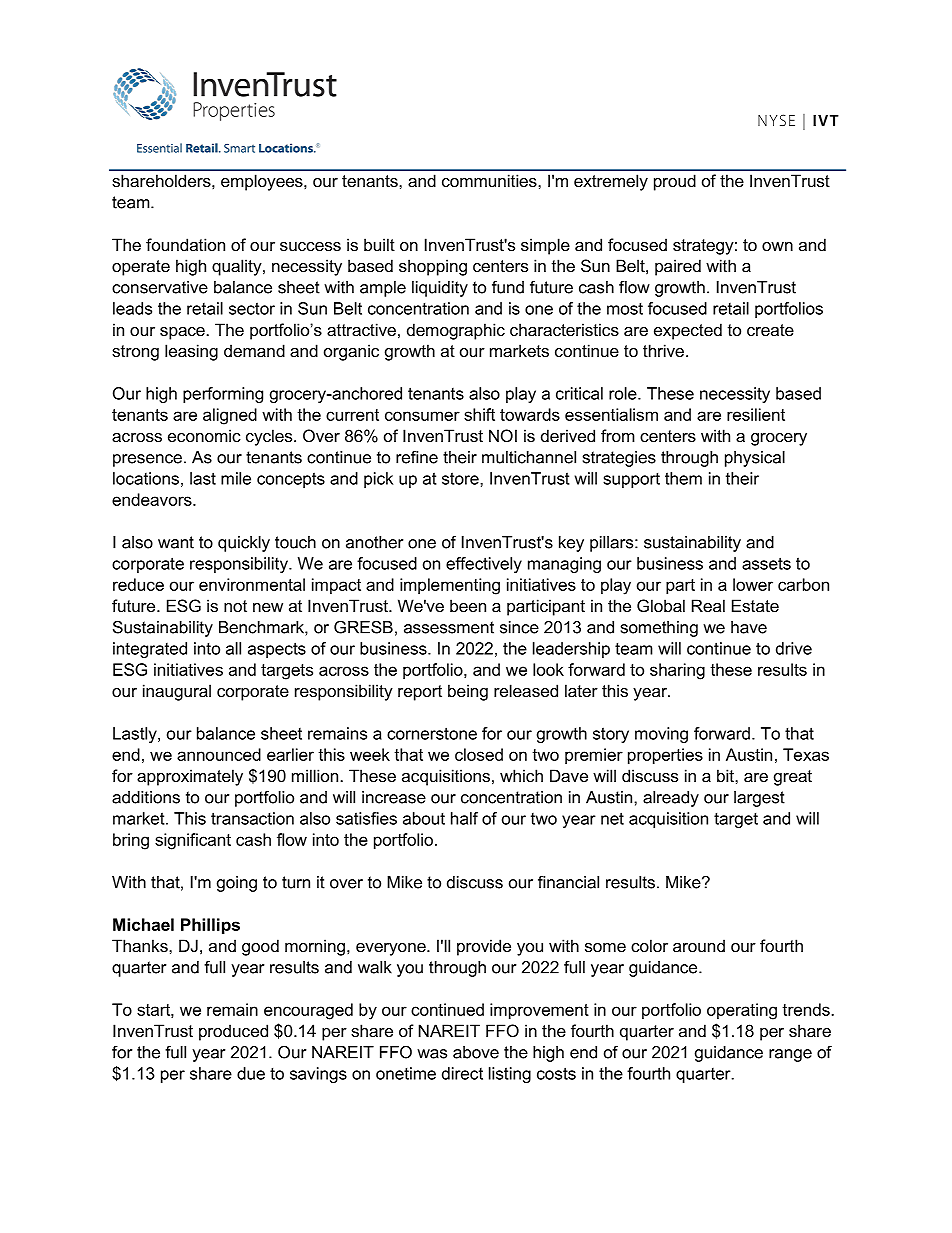 This document has height=1233, width=952. What do you see at coordinates (503, 435) in the document?
I see `NOI` at bounding box center [503, 435].
